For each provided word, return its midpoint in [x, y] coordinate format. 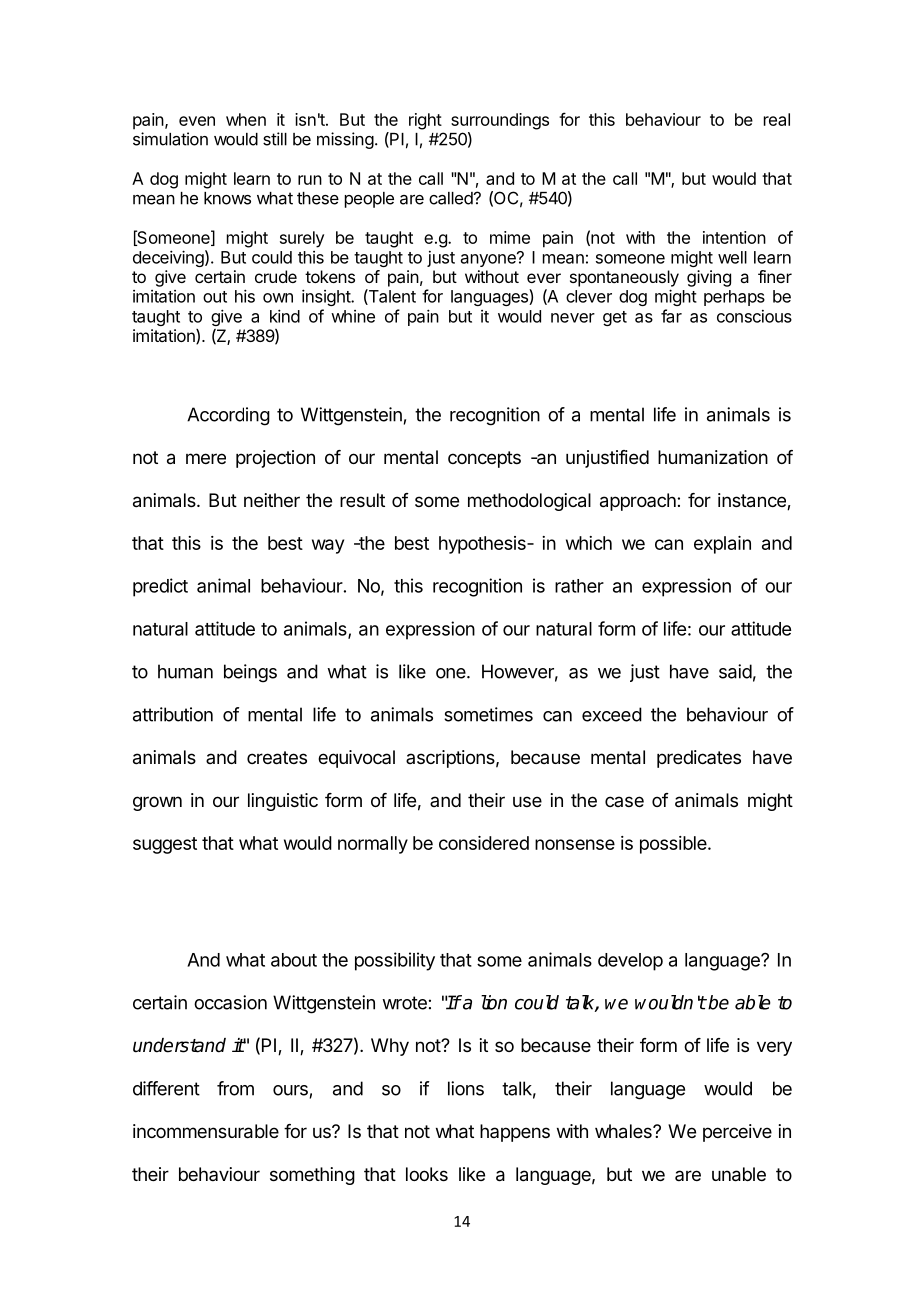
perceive [737, 1133]
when [246, 119]
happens [515, 1133]
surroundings [500, 121]
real [777, 119]
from [235, 1088]
